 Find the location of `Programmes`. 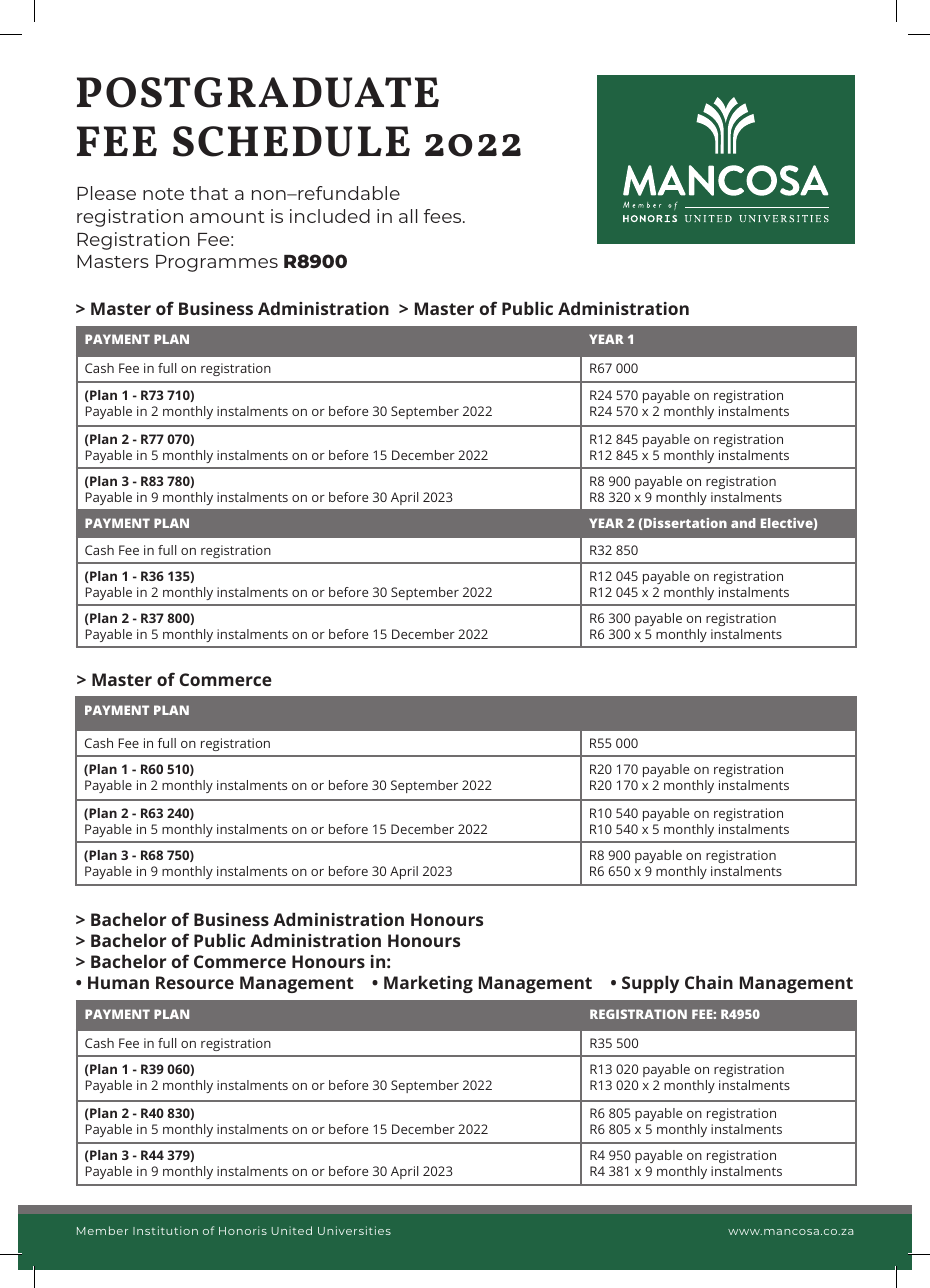

Programmes is located at coordinates (217, 263).
